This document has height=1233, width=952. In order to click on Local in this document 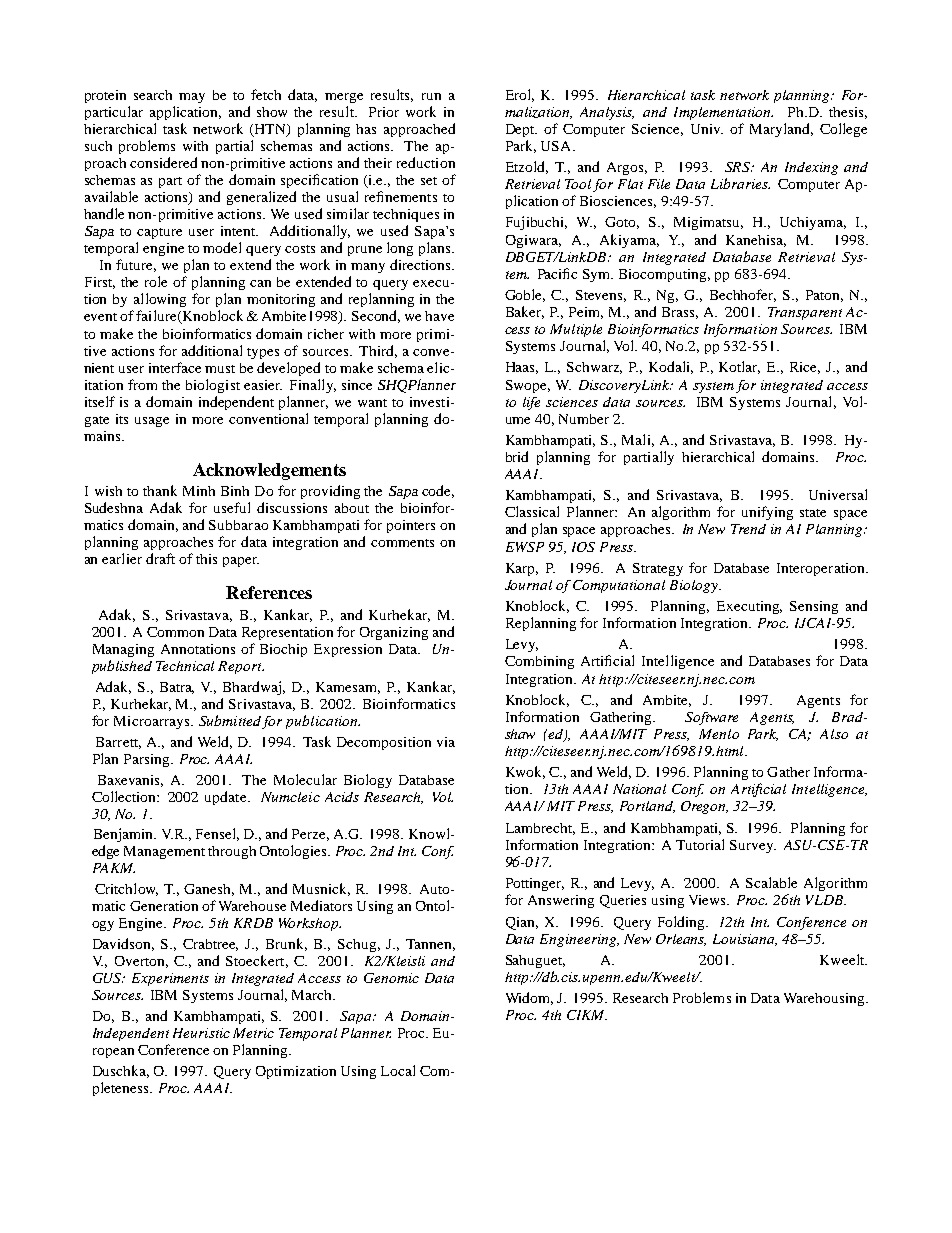, I will do `click(398, 1070)`.
